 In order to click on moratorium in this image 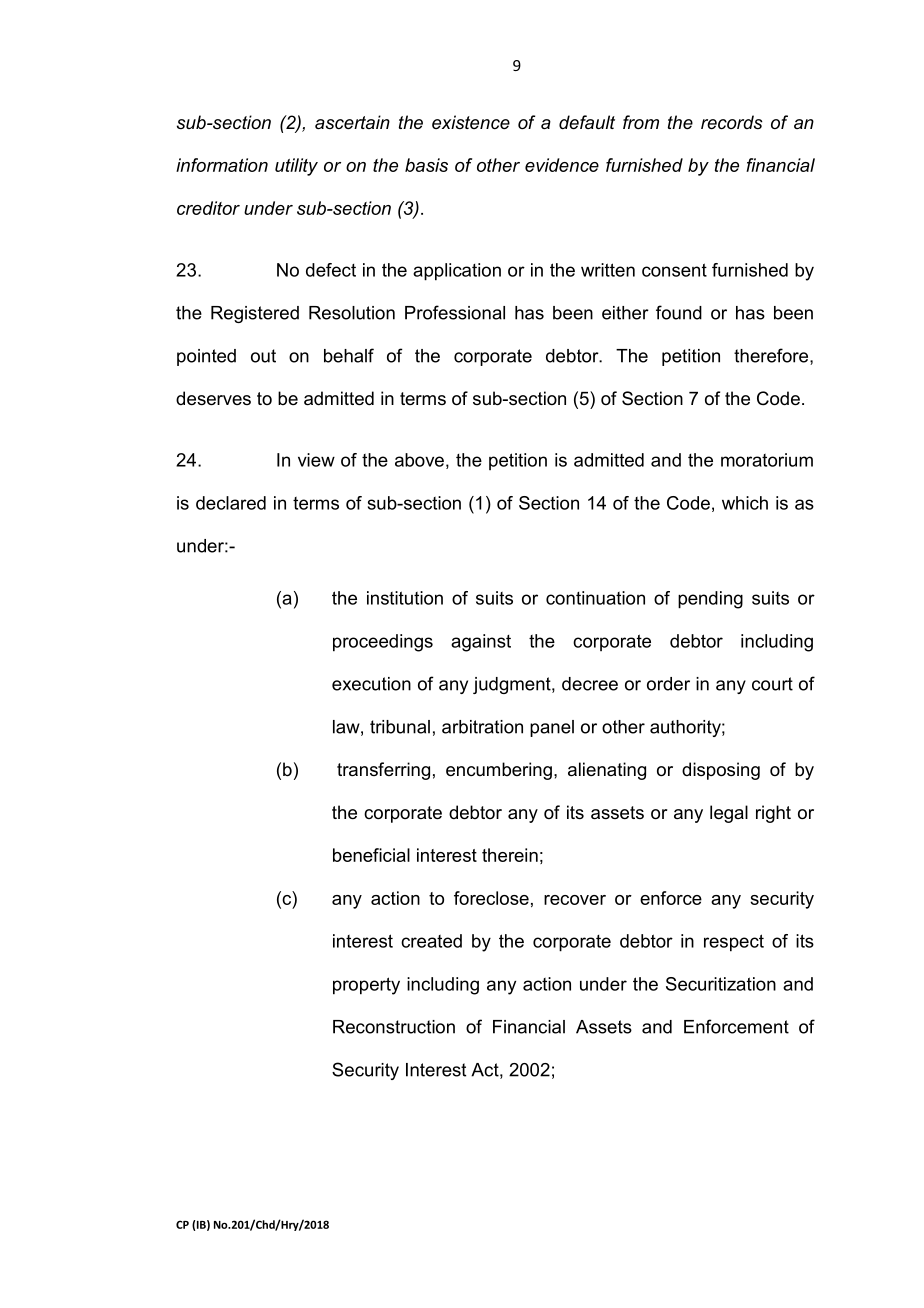, I will do `click(767, 460)`.
